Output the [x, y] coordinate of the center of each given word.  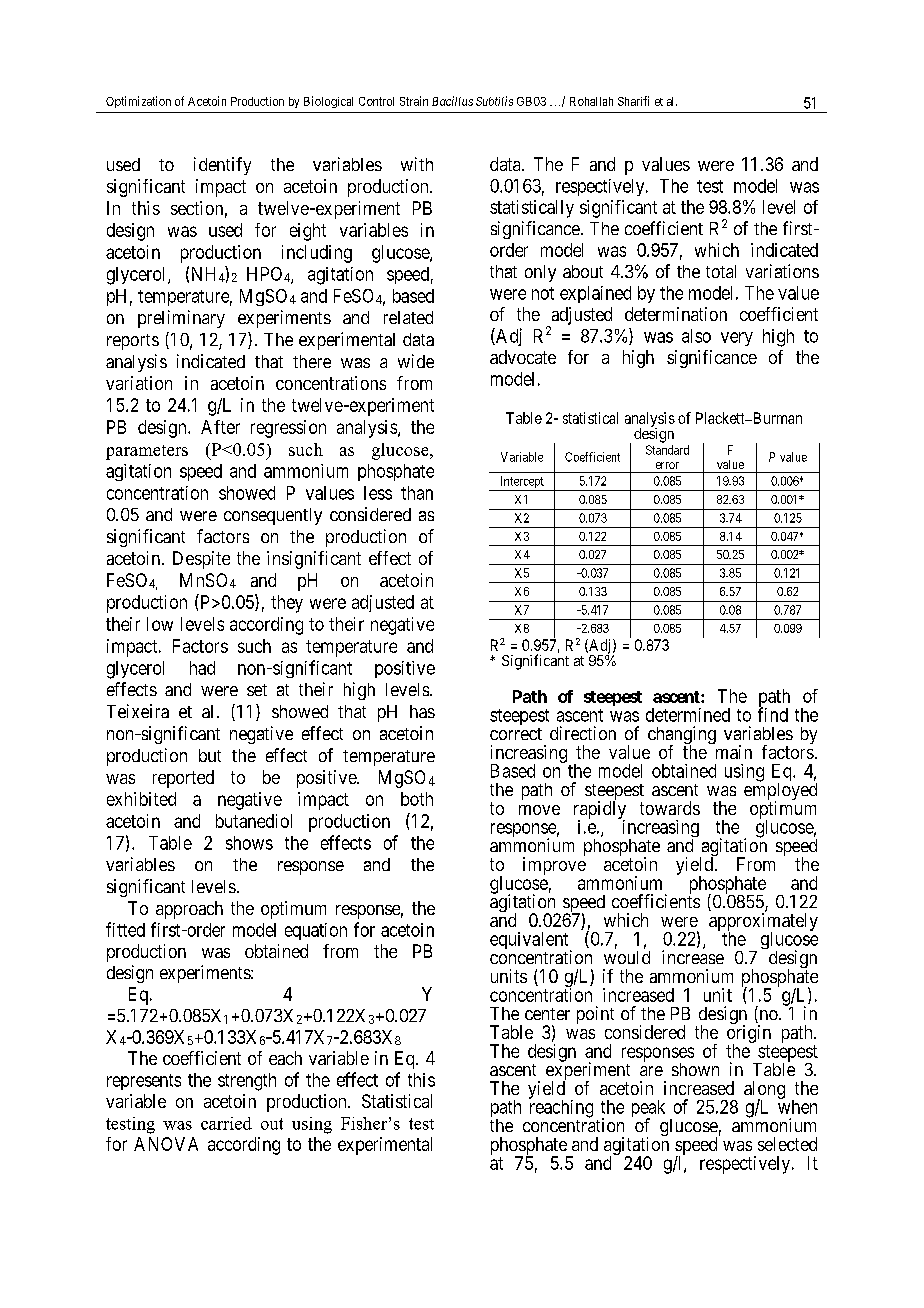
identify [222, 166]
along [764, 1091]
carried [226, 1123]
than [417, 493]
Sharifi [633, 101]
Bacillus [452, 101]
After [220, 427]
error [667, 465]
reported [183, 779]
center [547, 1014]
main [734, 752]
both [417, 799]
